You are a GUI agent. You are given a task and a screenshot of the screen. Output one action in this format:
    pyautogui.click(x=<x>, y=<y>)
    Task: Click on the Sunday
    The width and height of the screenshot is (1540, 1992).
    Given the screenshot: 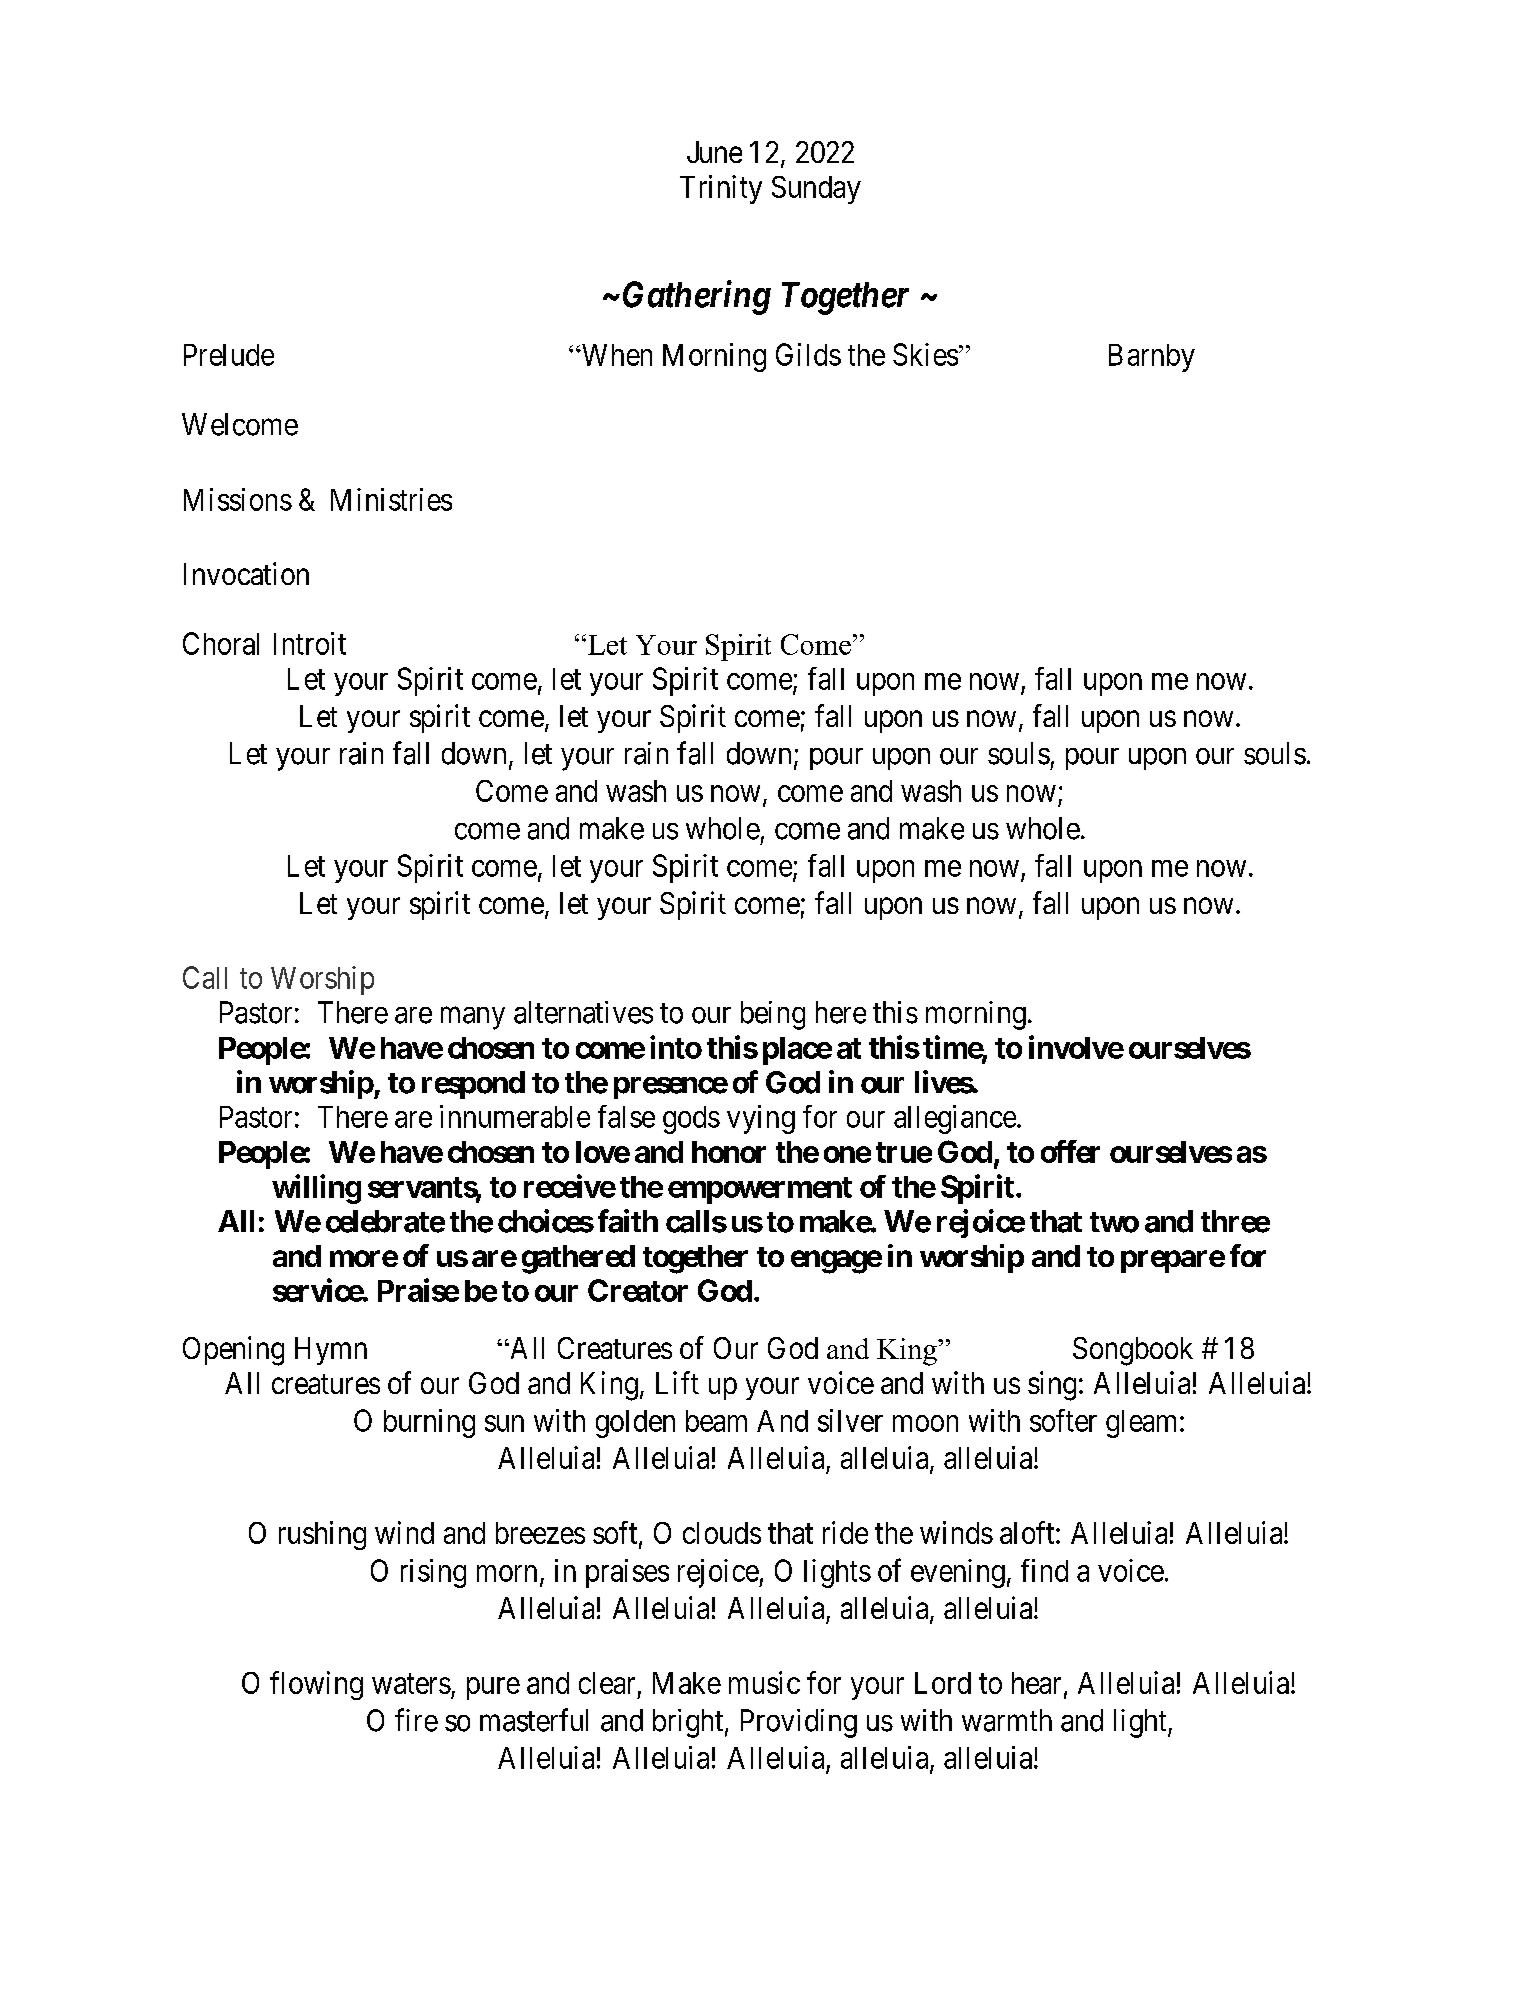 What is the action you would take?
    pyautogui.click(x=816, y=190)
